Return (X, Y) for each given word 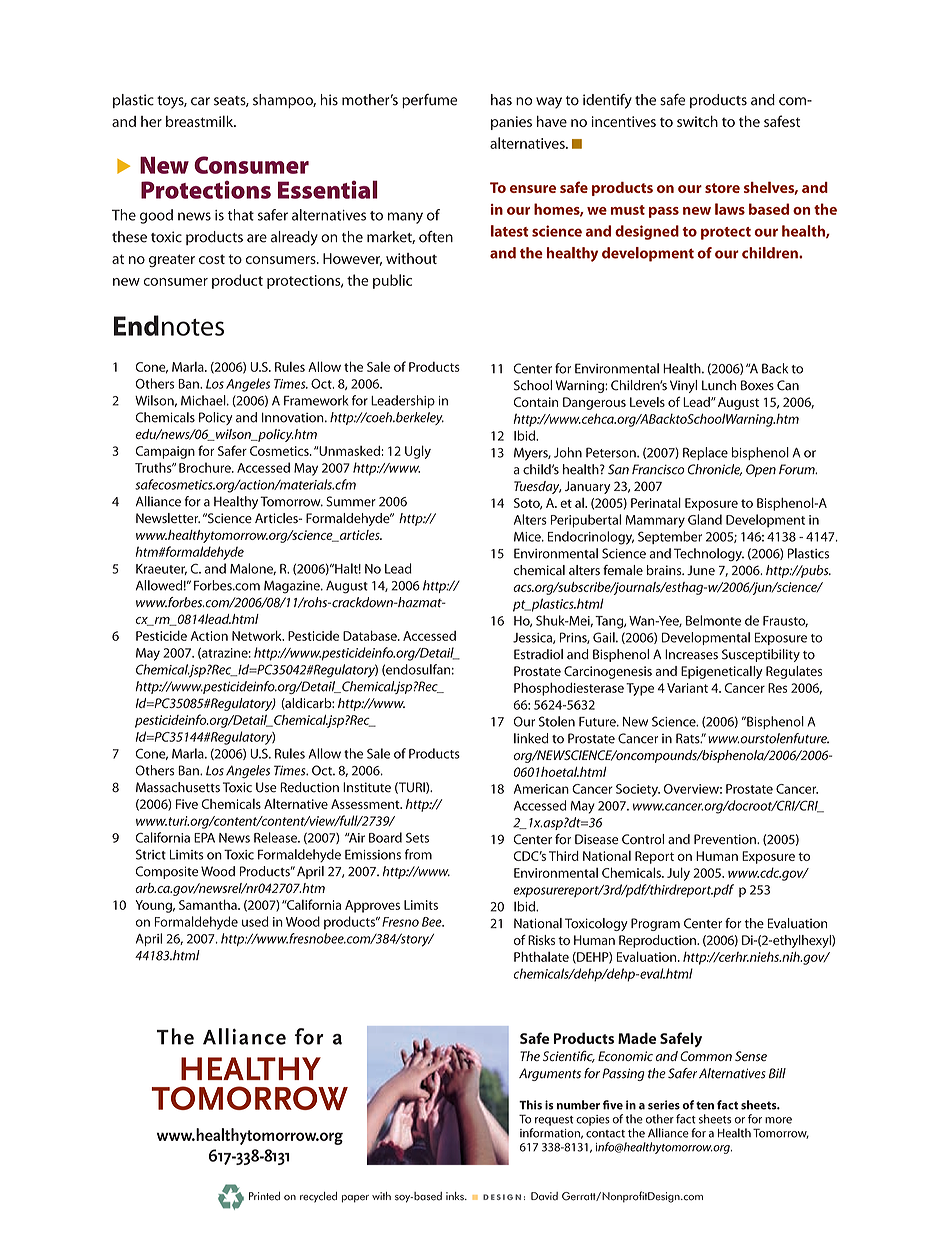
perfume (429, 101)
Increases (691, 654)
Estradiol (538, 654)
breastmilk (201, 121)
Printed (264, 1196)
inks (456, 1196)
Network (258, 635)
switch (697, 121)
